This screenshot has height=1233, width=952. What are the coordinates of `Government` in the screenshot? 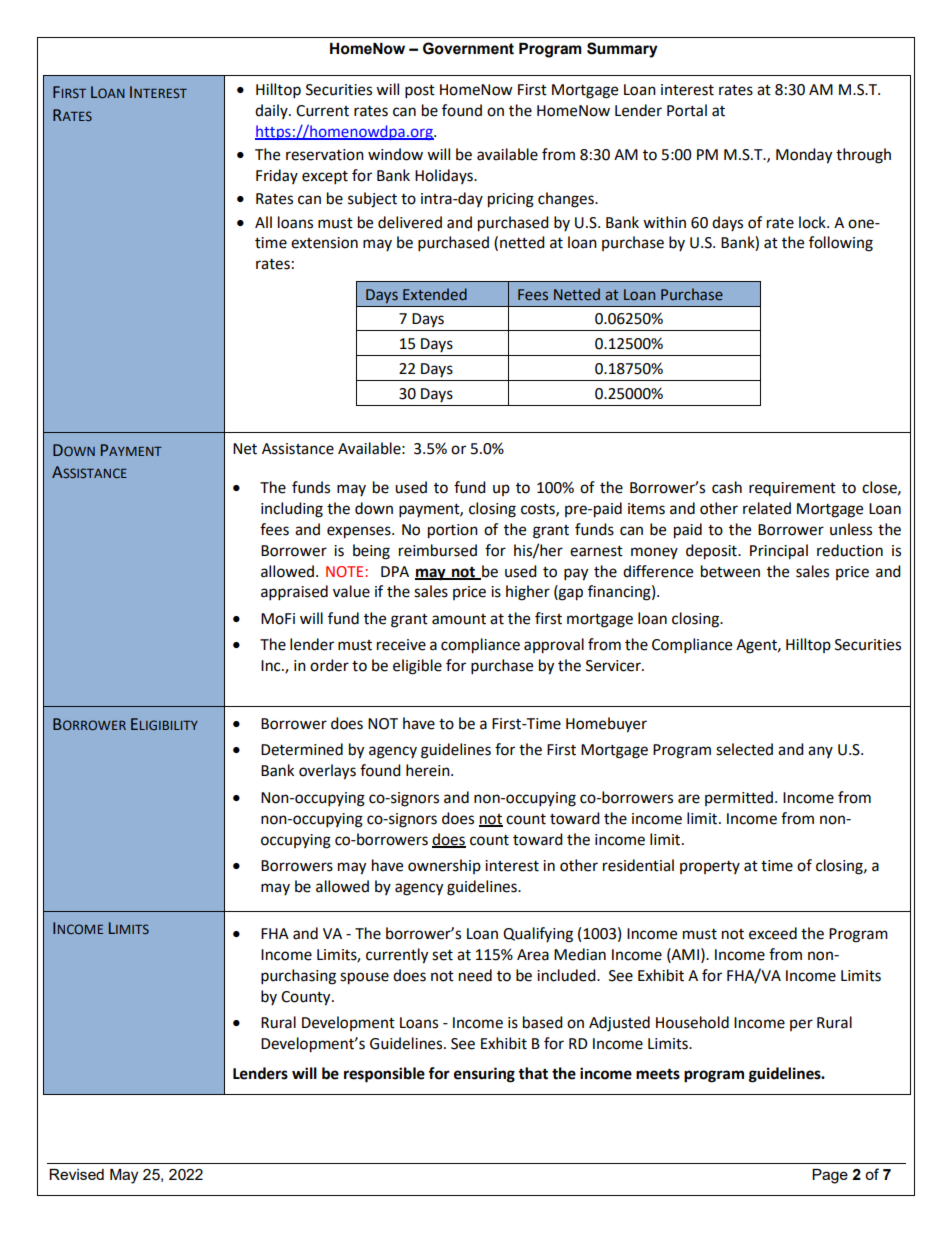 It's located at (468, 48).
